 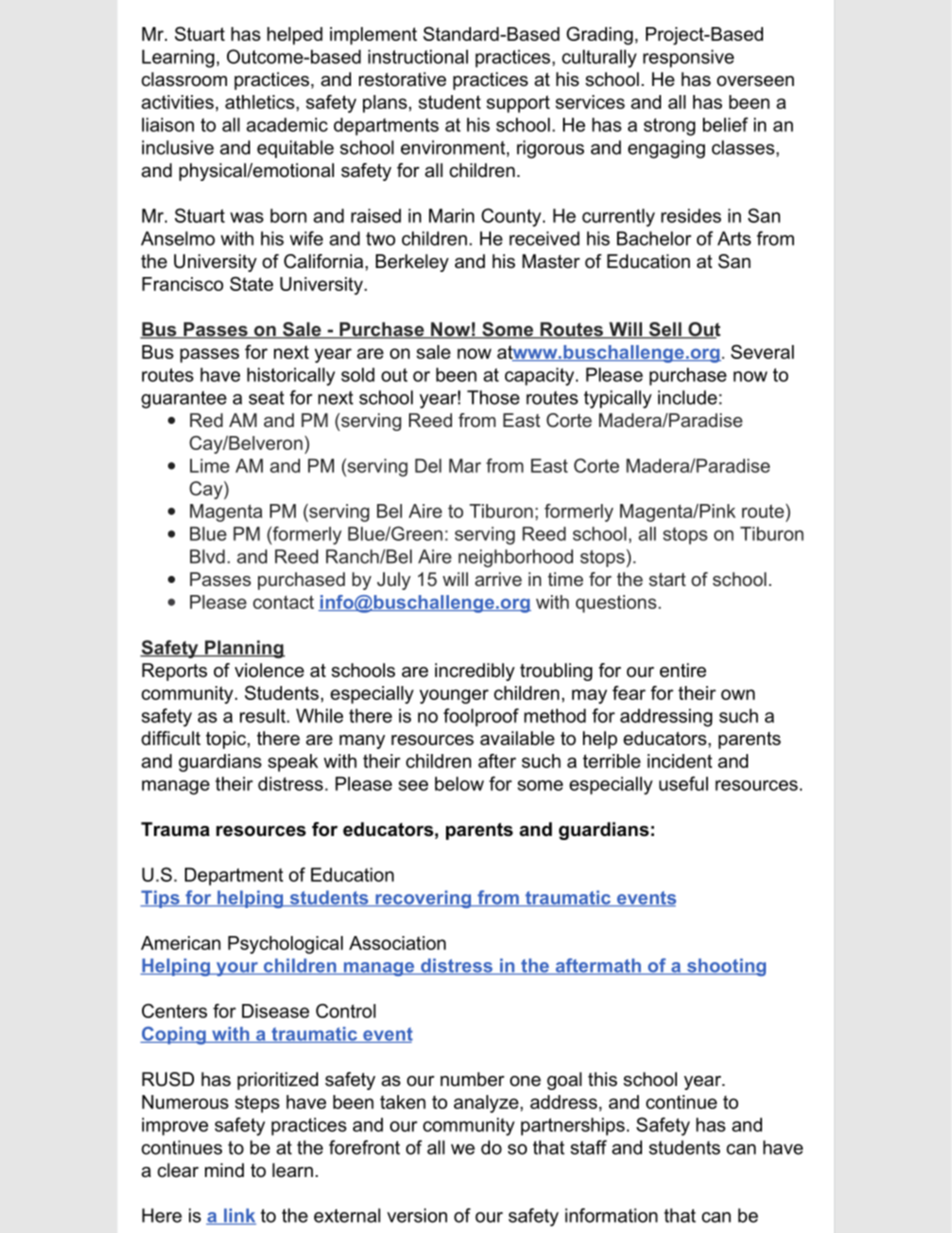 I want to click on instructional, so click(x=418, y=56).
